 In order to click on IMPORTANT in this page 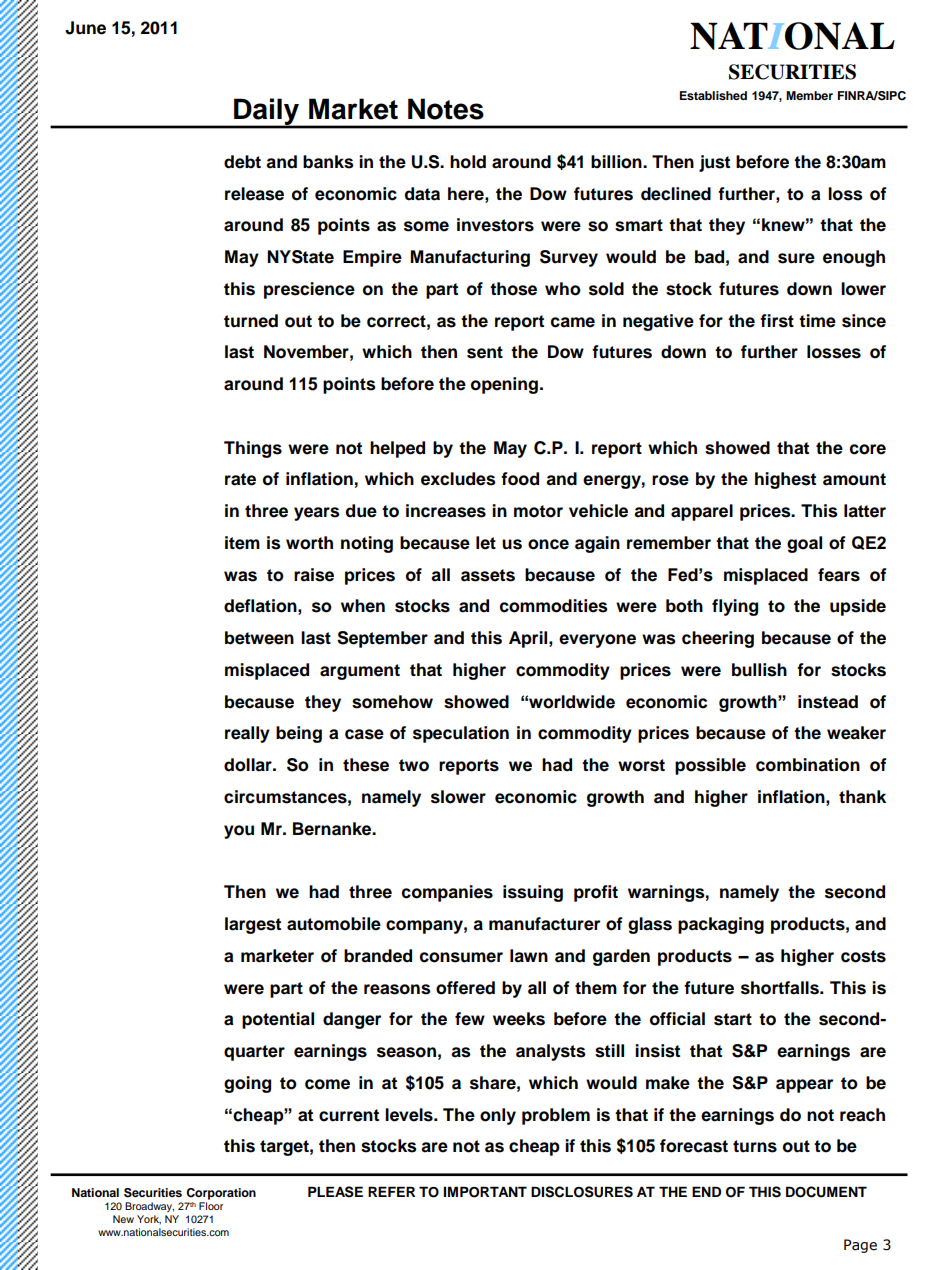, I will do `click(485, 1192)`.
